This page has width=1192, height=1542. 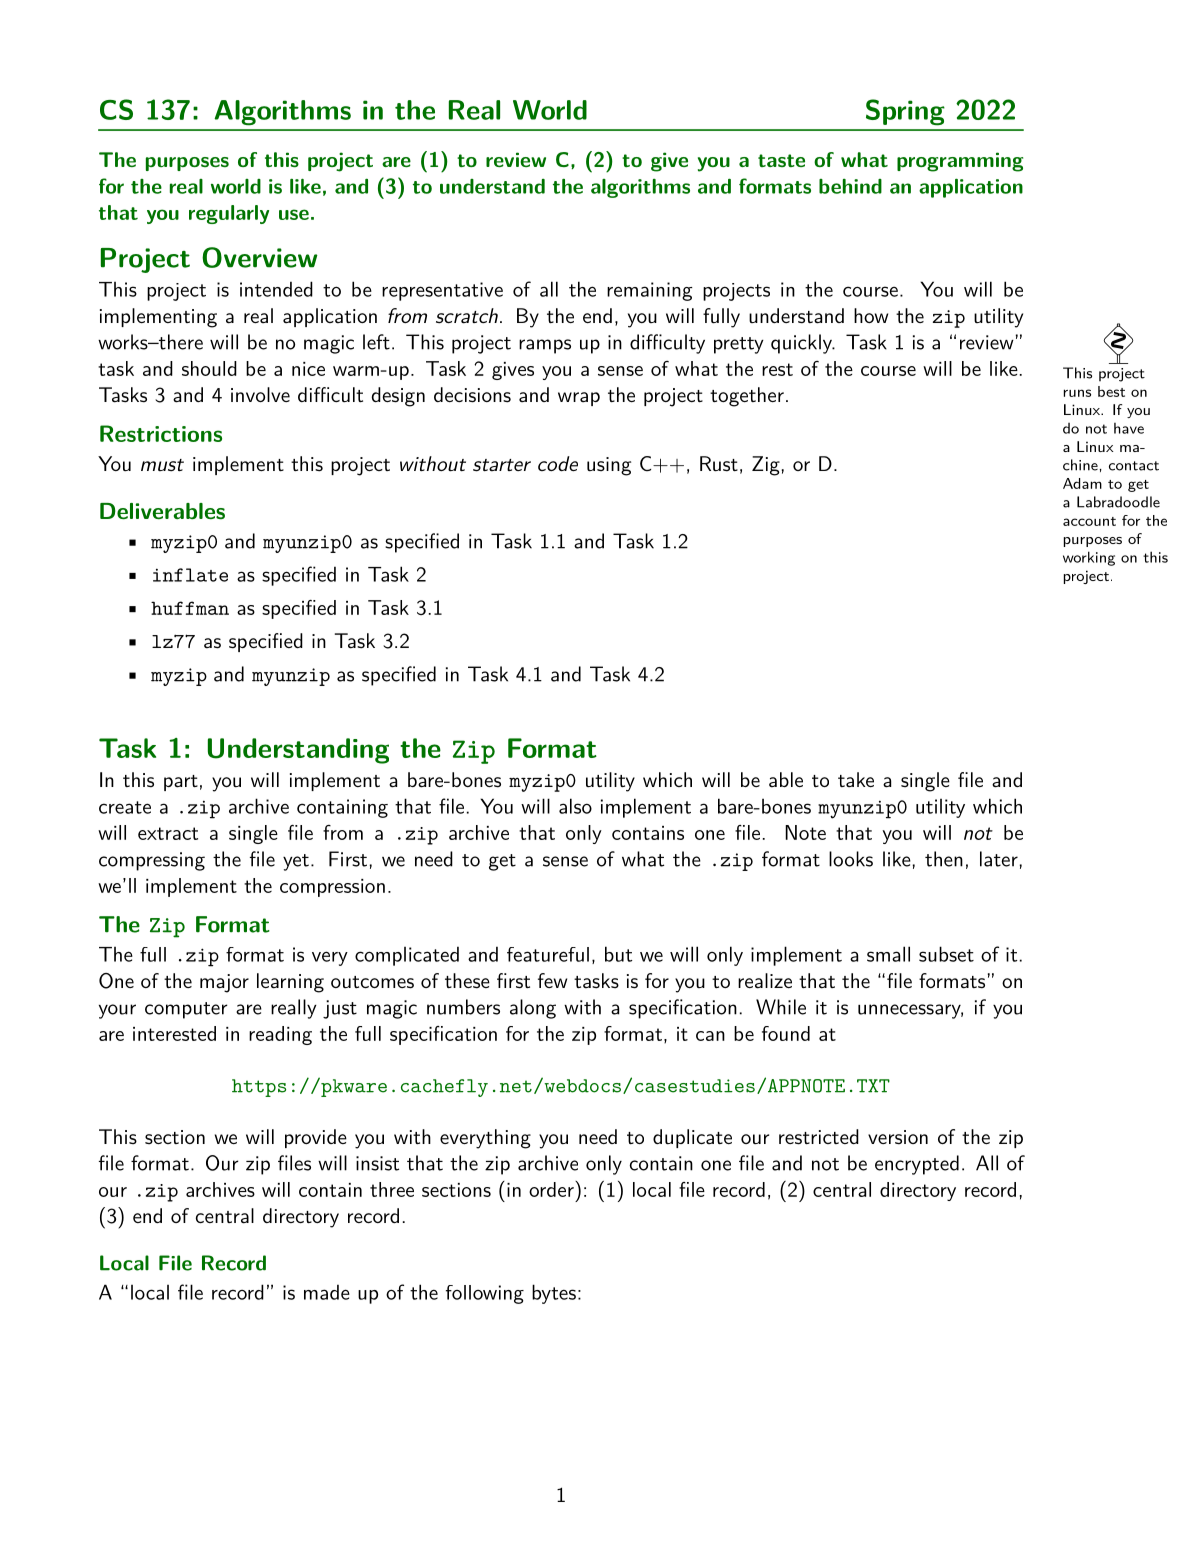 I want to click on bytes, so click(x=554, y=1294).
